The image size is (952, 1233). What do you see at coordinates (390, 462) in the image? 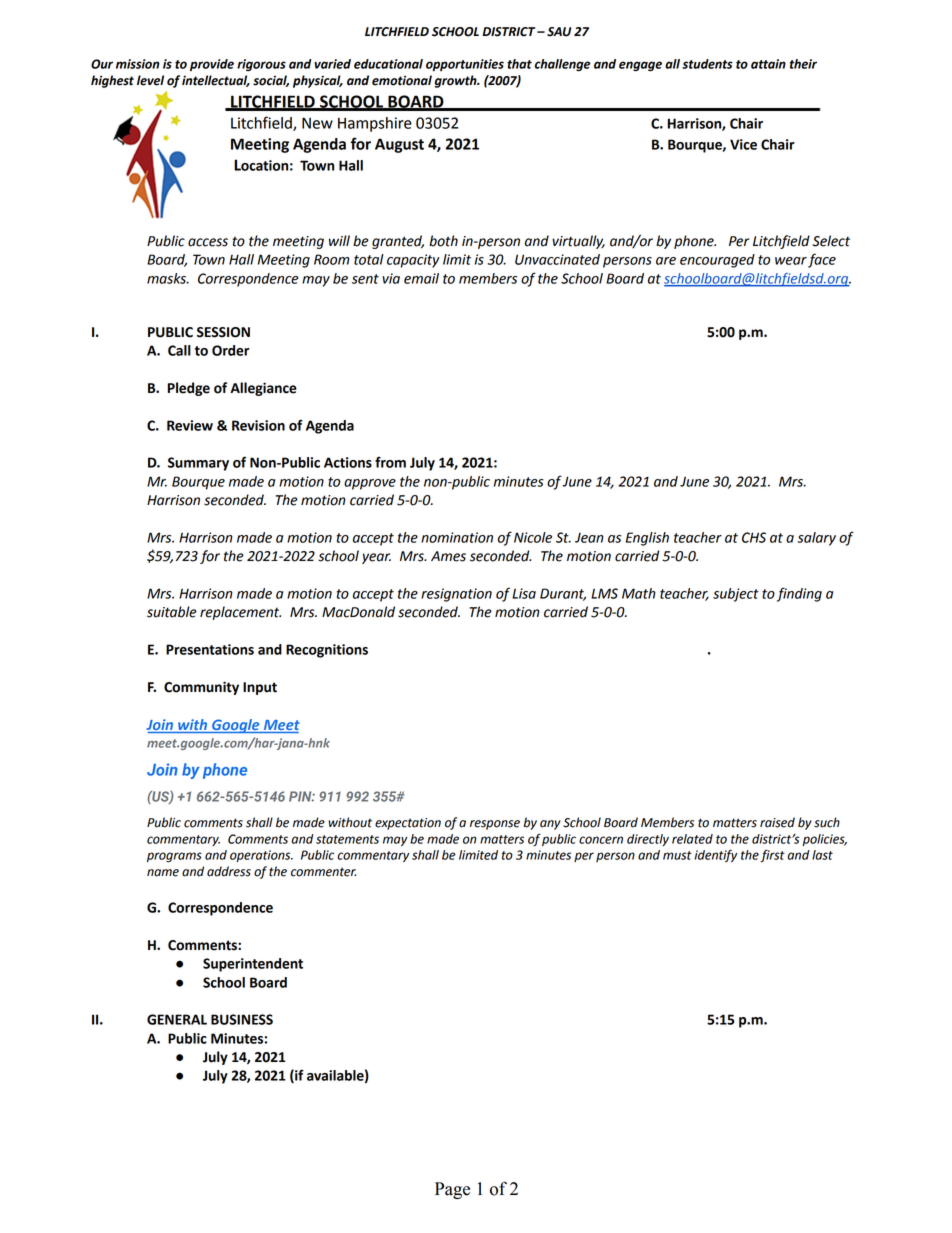
I see `from` at bounding box center [390, 462].
